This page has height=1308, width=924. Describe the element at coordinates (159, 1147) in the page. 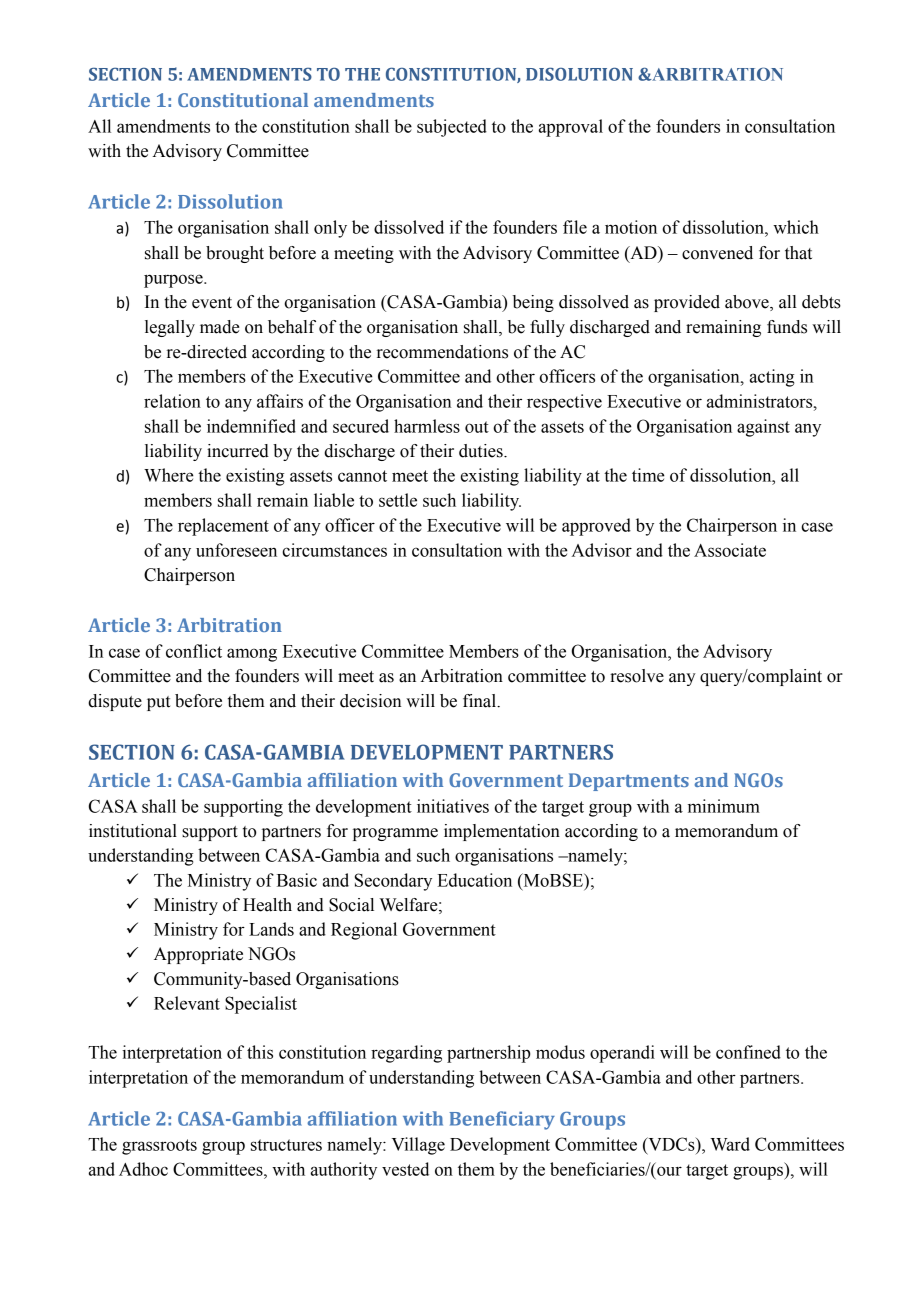

I see `grassroots` at that location.
